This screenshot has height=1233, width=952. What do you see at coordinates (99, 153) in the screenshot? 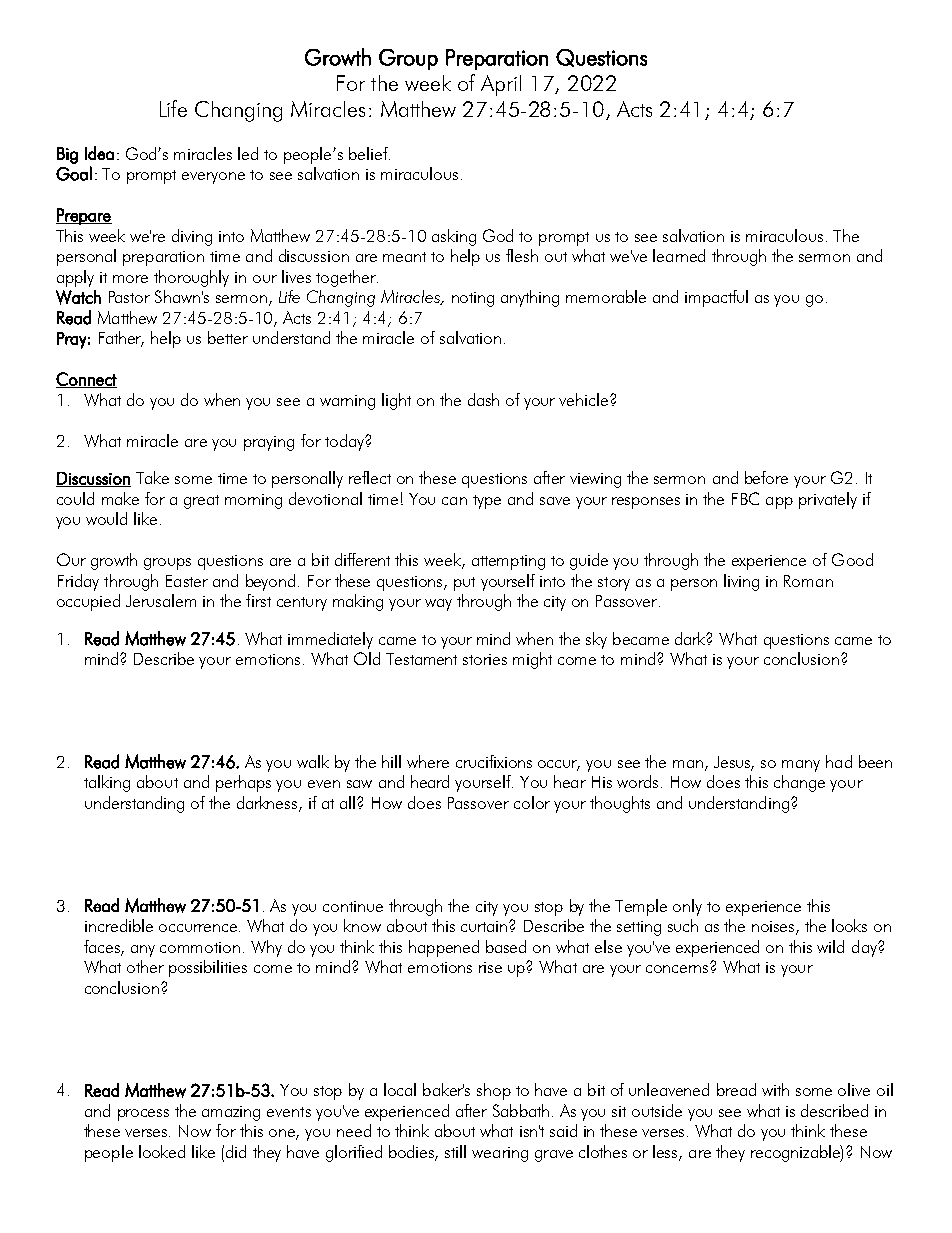
I see `Idea` at bounding box center [99, 153].
